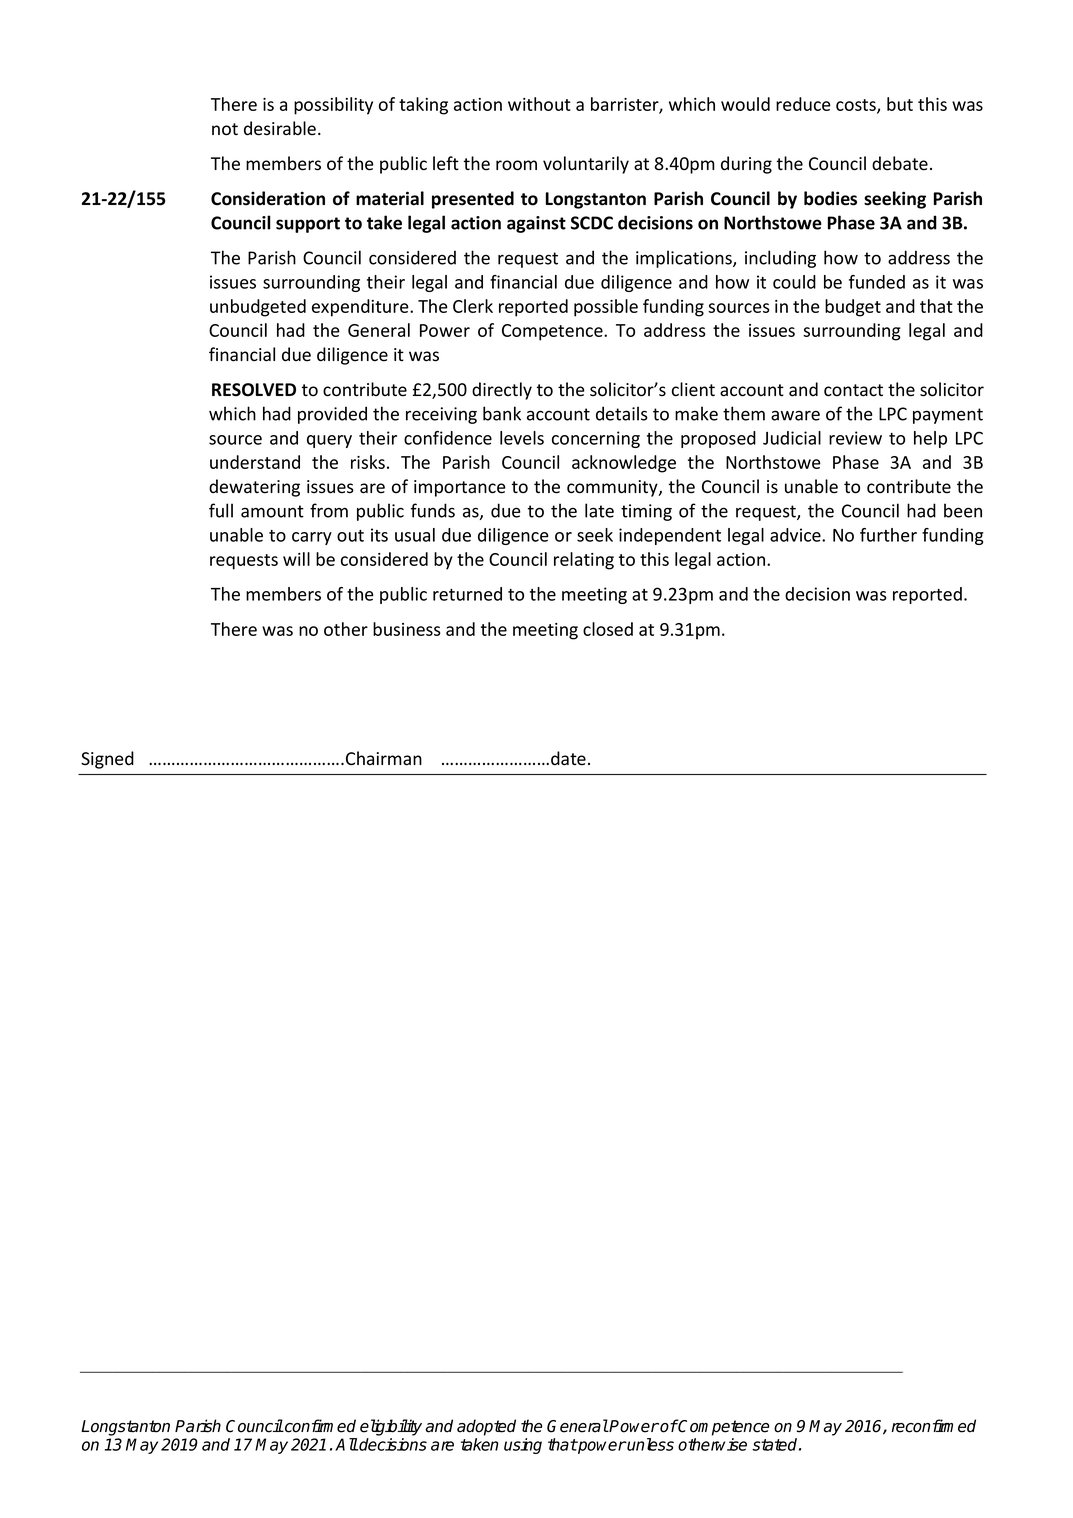 Image resolution: width=1073 pixels, height=1518 pixels. Describe the element at coordinates (608, 629) in the screenshot. I see `closed` at that location.
